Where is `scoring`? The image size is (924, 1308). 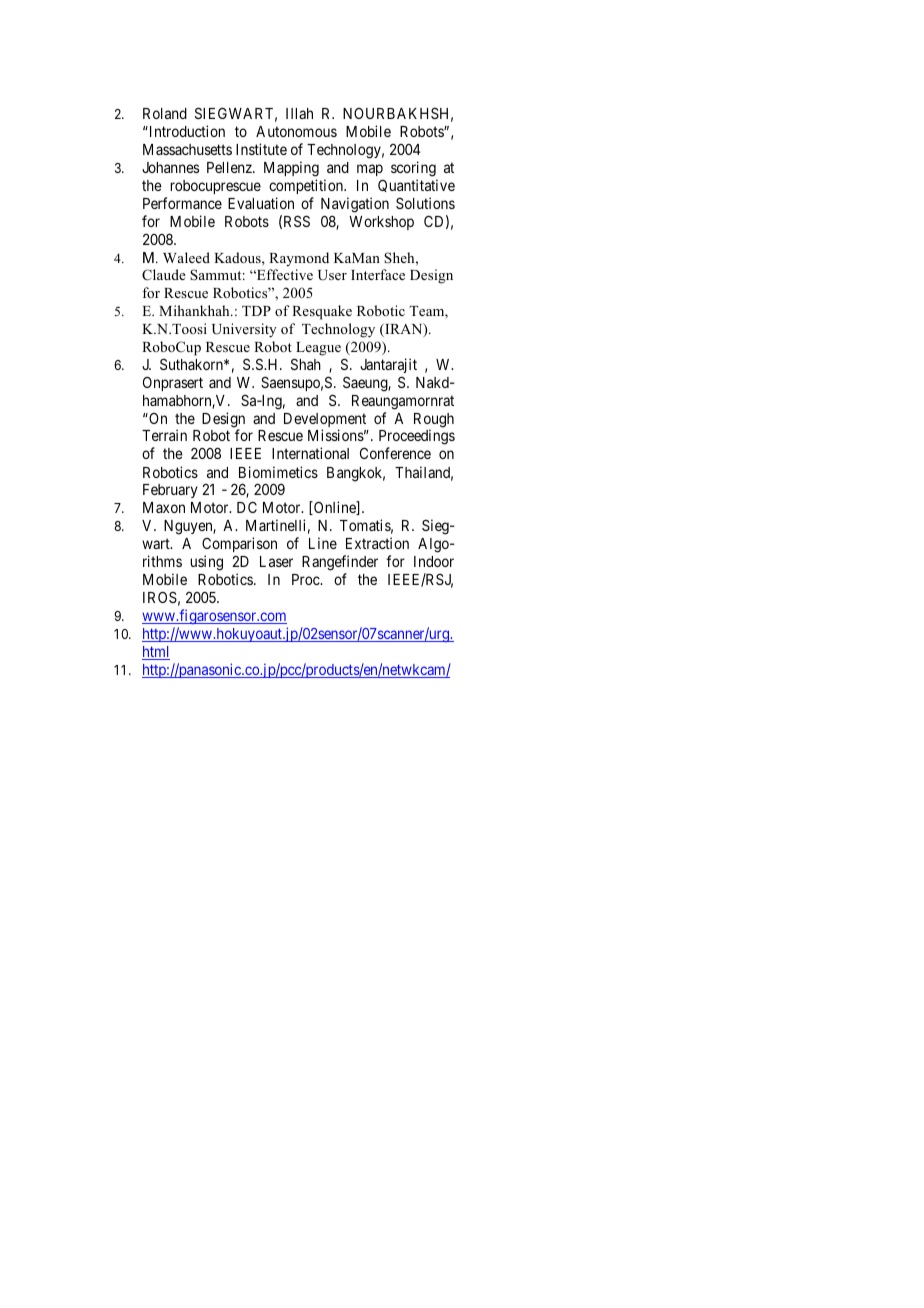 scoring is located at coordinates (413, 169).
